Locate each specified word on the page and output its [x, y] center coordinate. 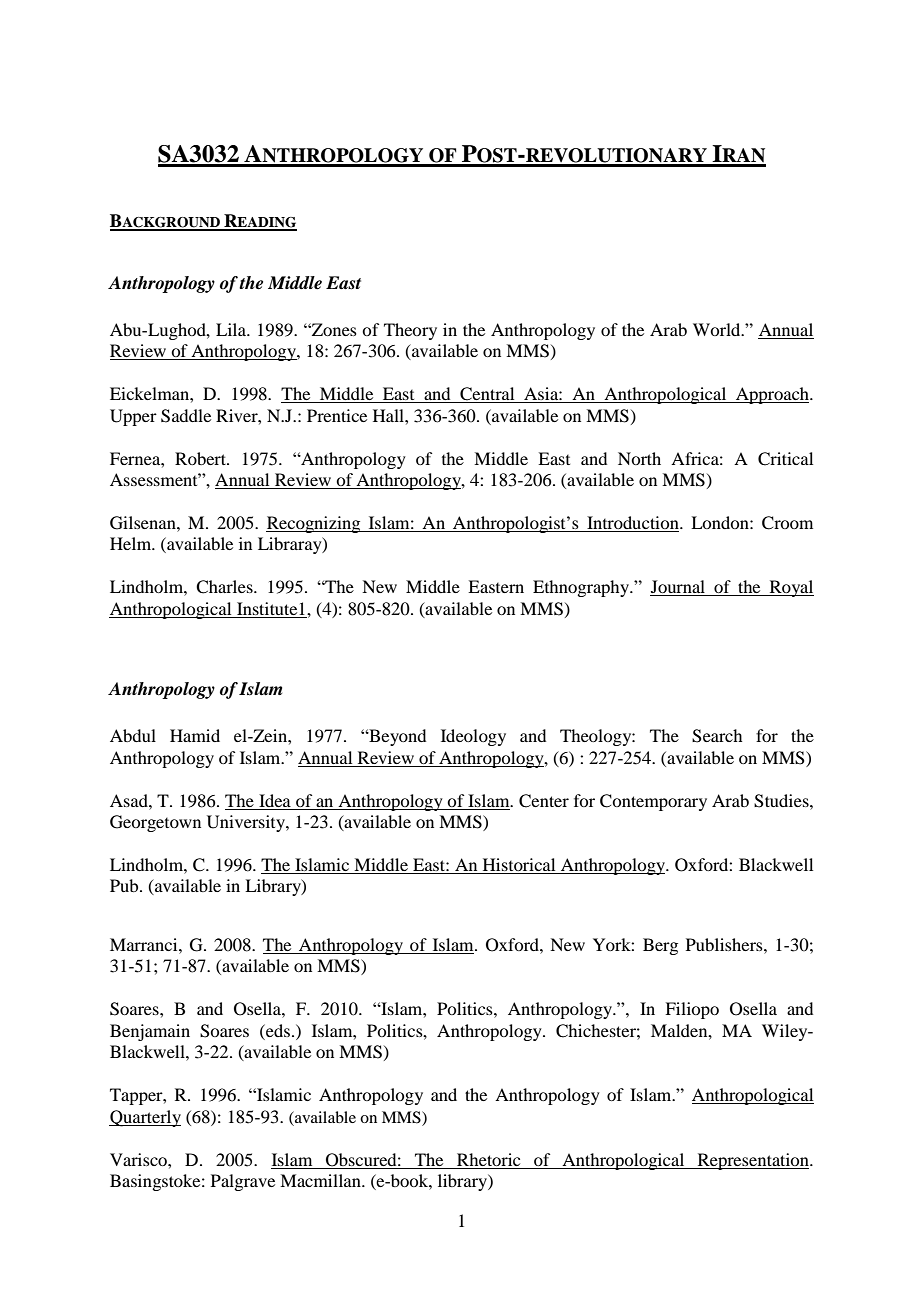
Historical [519, 866]
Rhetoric [488, 1159]
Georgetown [155, 823]
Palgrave [243, 1182]
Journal [679, 588]
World [718, 329]
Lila [232, 329]
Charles [225, 587]
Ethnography [582, 588]
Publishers [725, 944]
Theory [410, 331]
